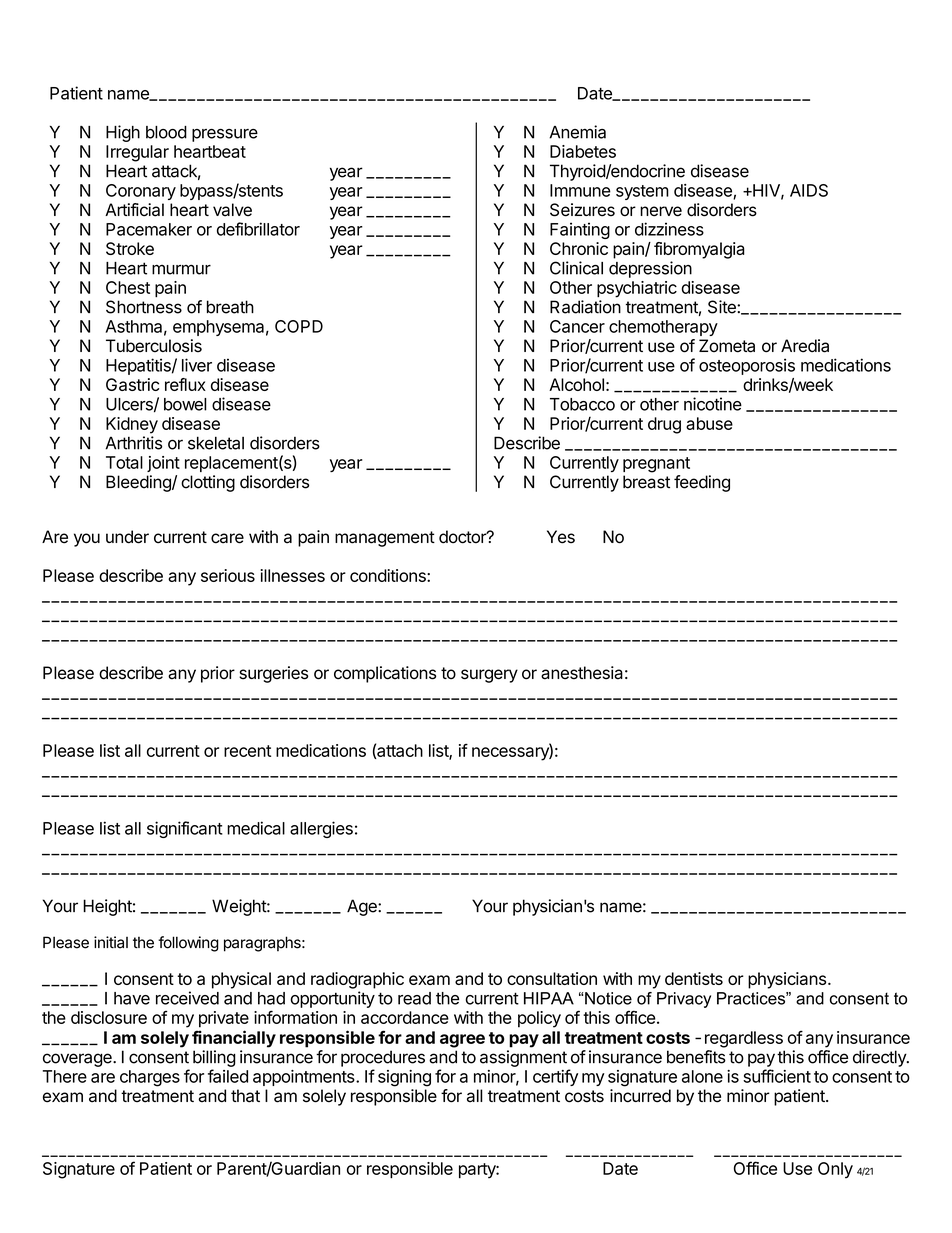 This screenshot has width=952, height=1233. Describe the element at coordinates (713, 404) in the screenshot. I see `nicotine` at that location.
